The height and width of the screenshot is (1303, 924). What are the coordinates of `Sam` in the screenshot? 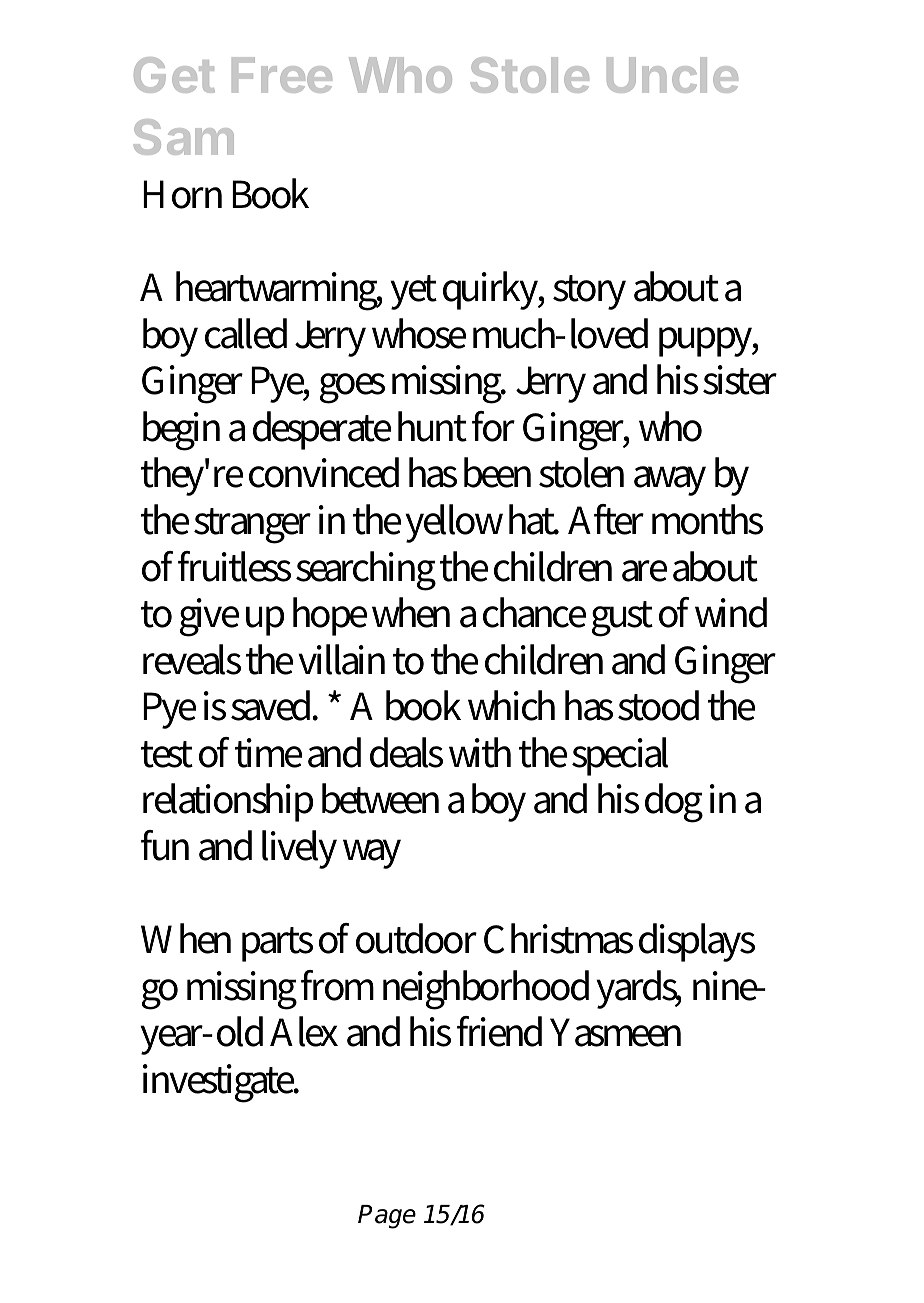 It's located at (184, 137).
